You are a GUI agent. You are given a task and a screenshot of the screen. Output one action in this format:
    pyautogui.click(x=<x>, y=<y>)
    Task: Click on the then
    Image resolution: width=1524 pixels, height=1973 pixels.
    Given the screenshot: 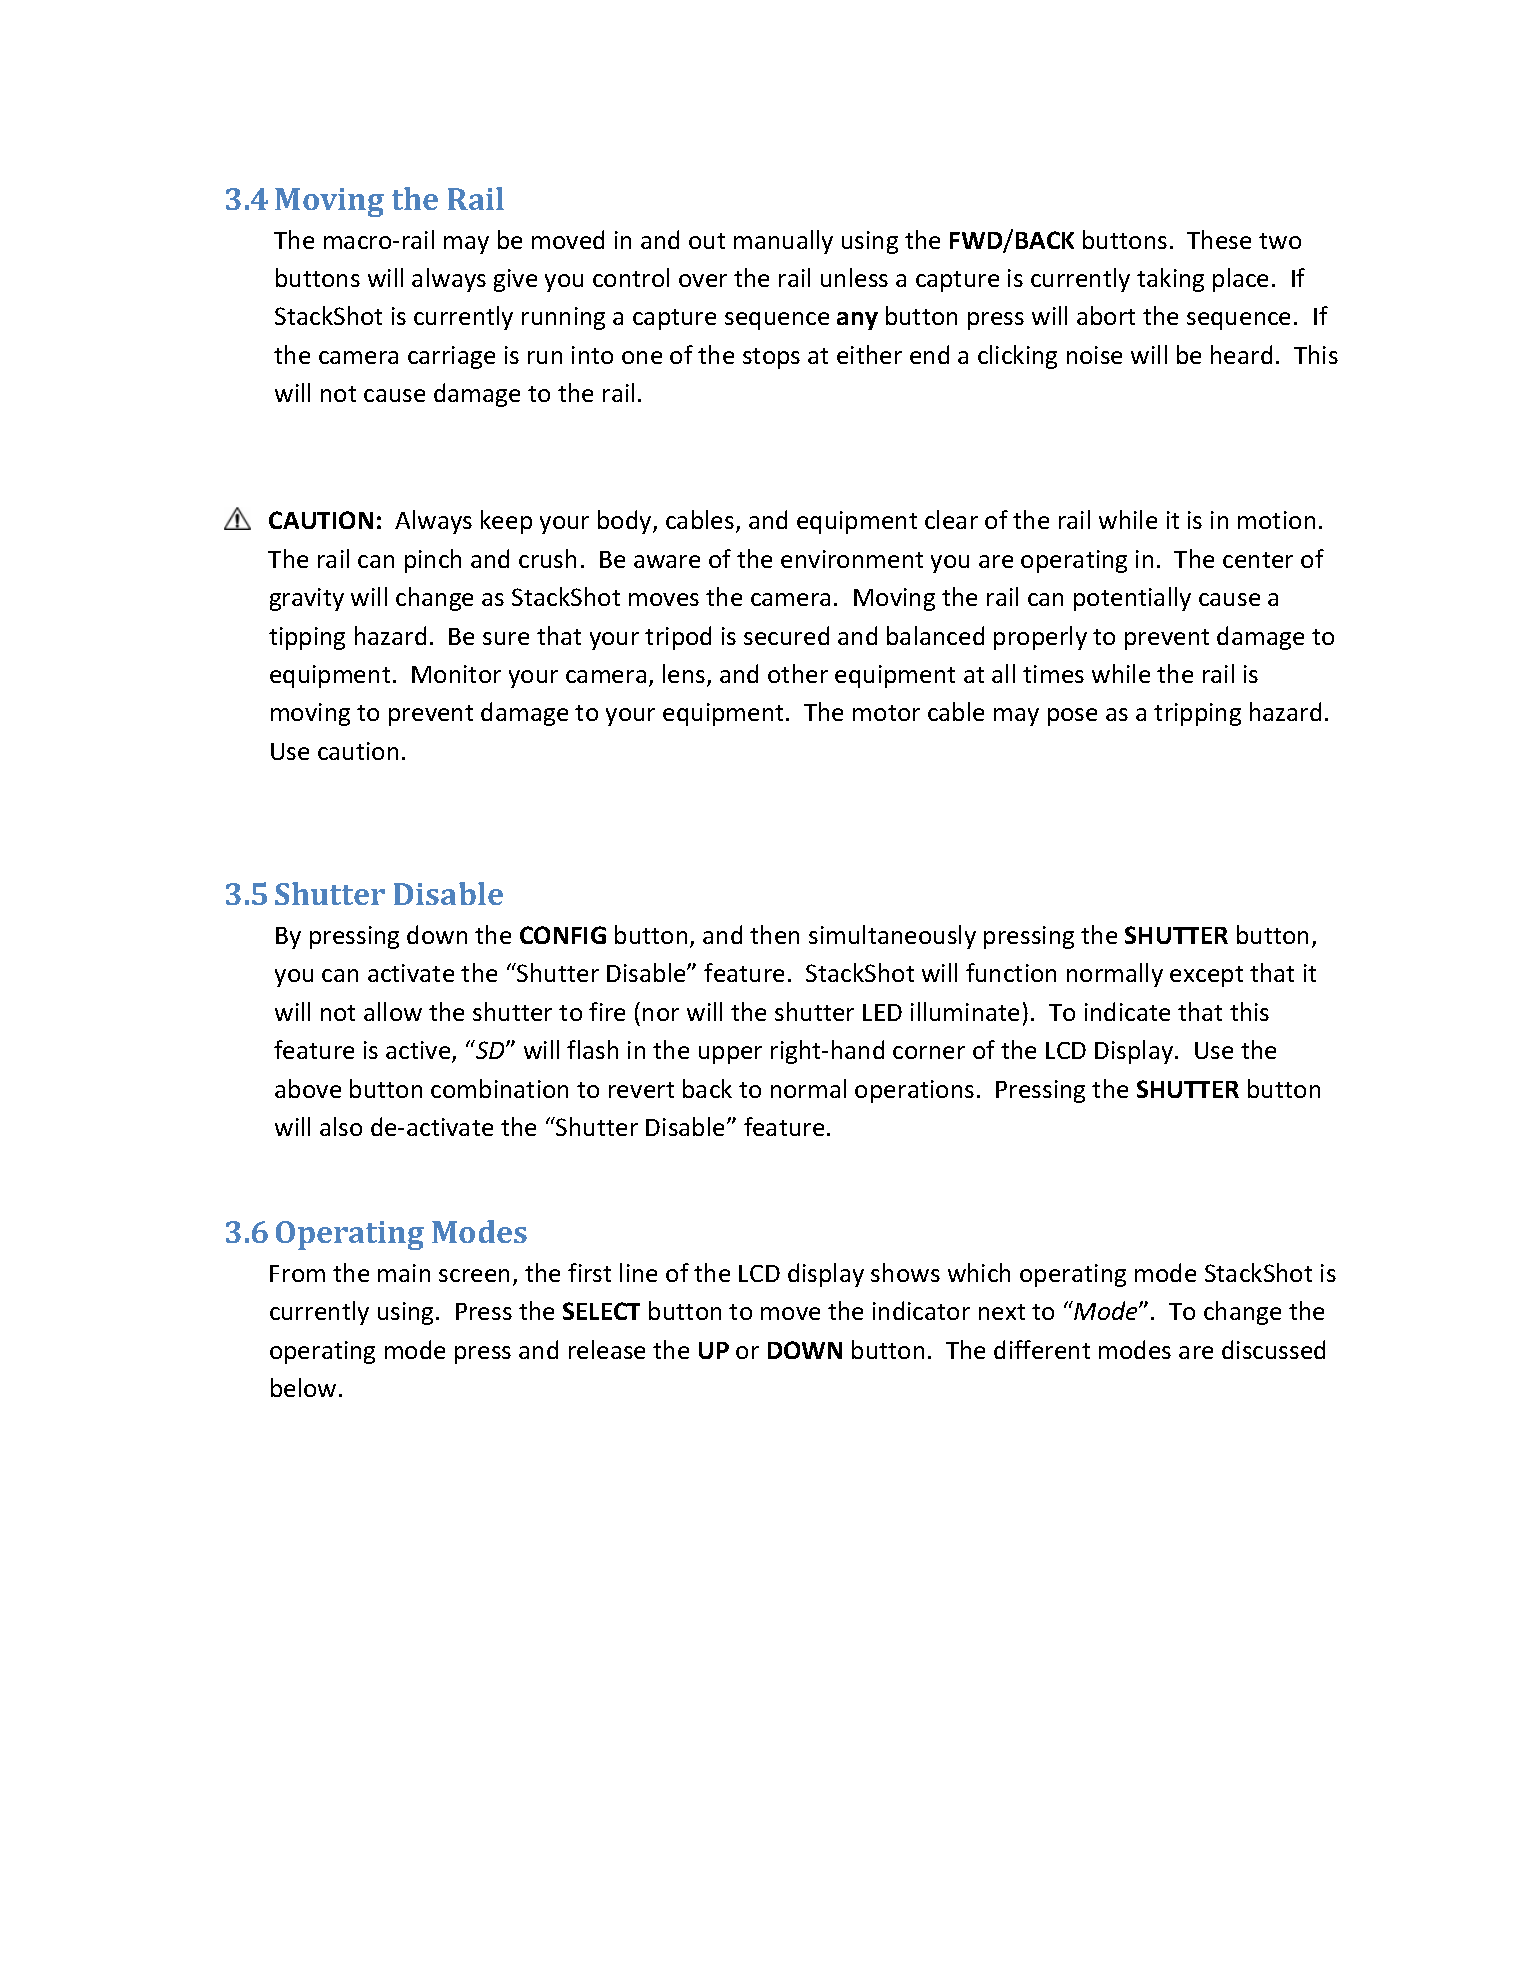 What is the action you would take?
    pyautogui.click(x=774, y=934)
